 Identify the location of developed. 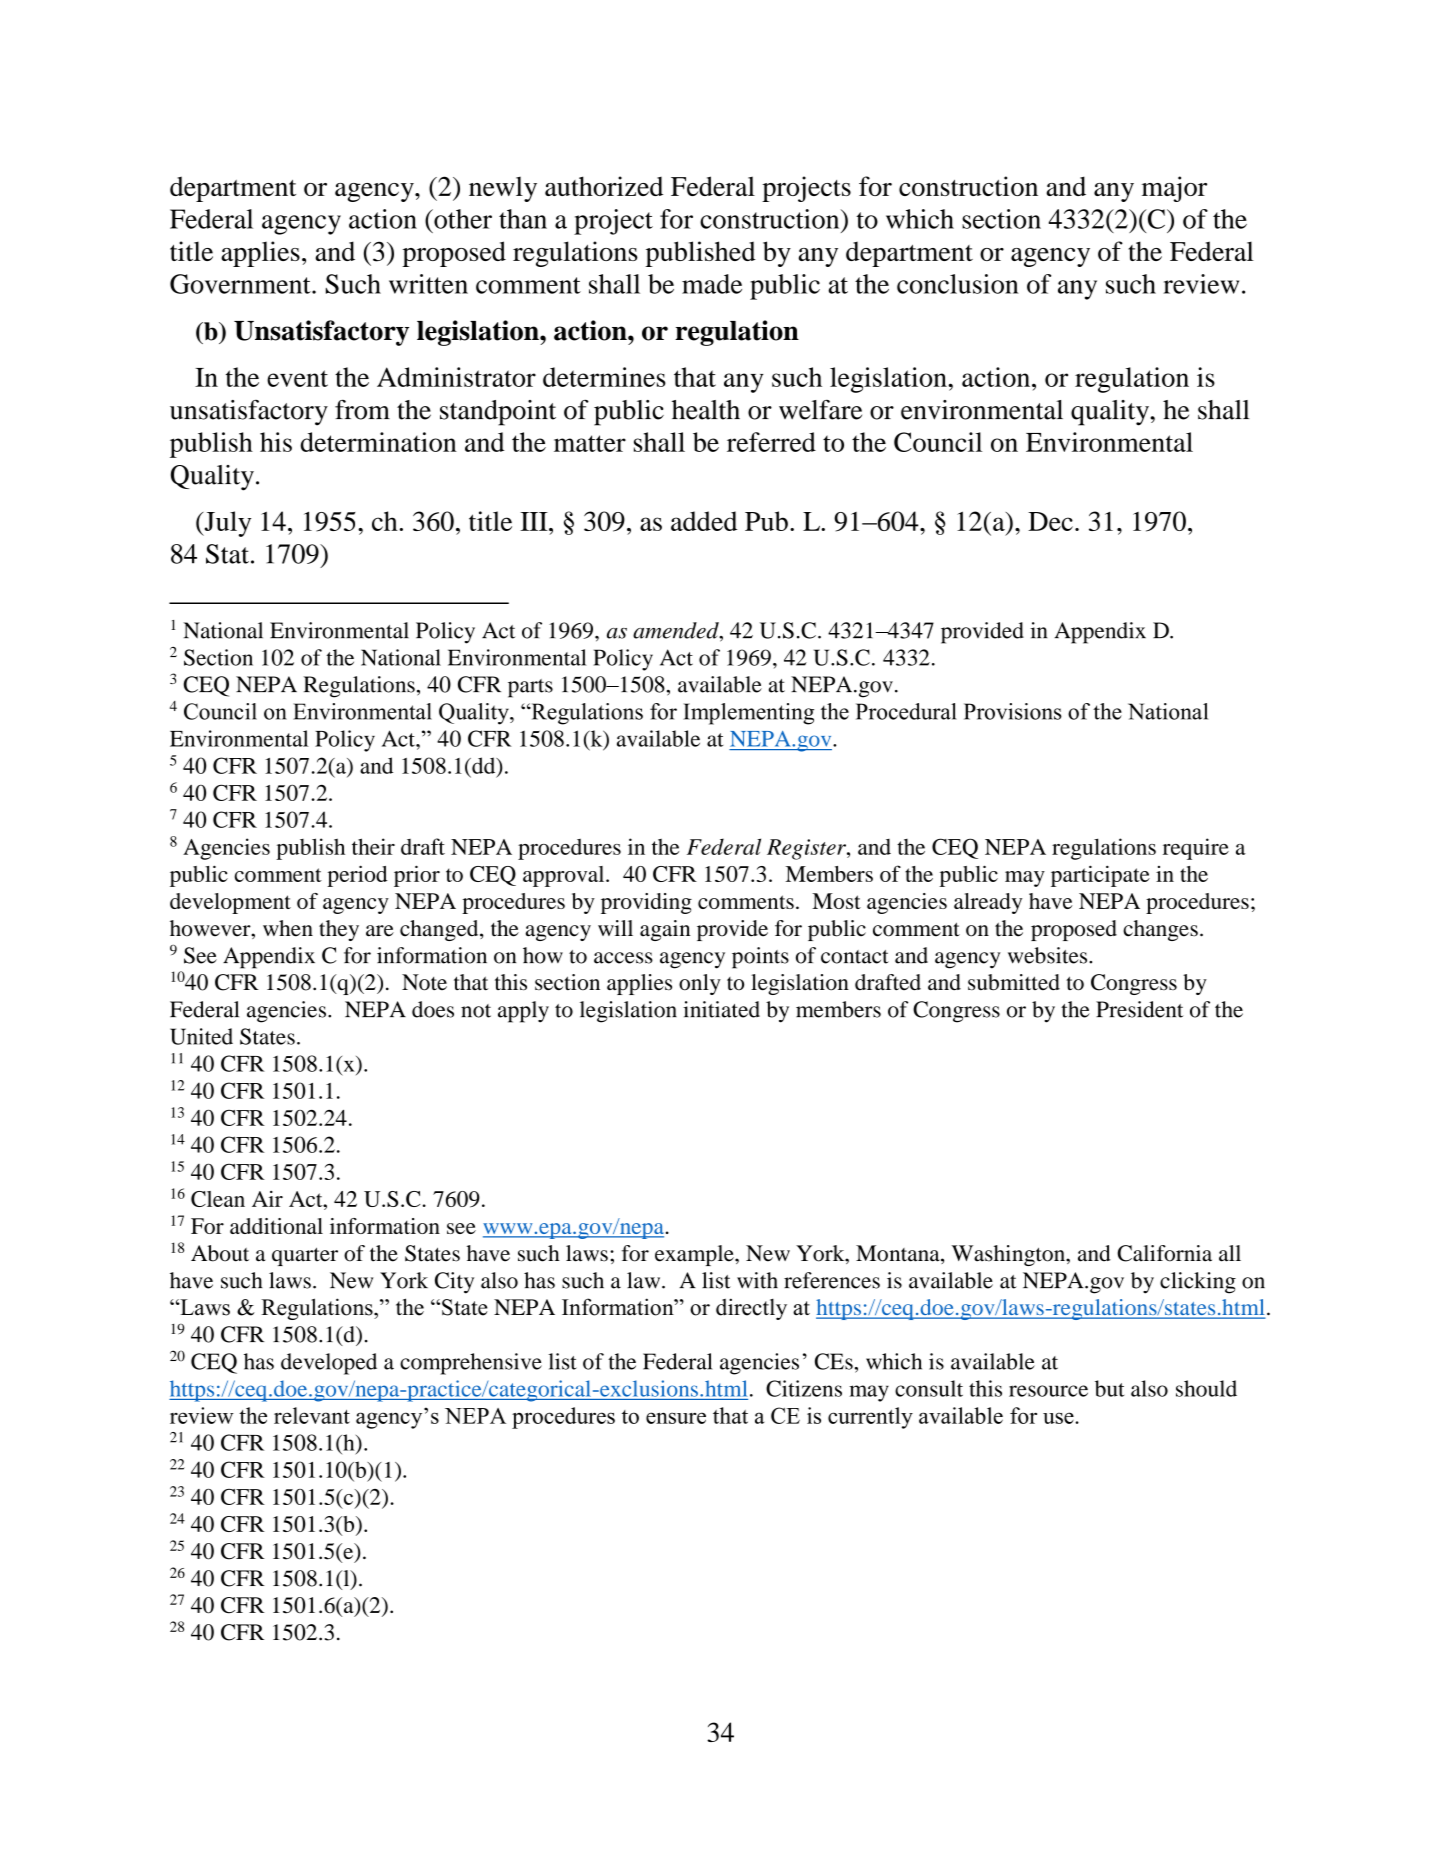
(329, 1364).
